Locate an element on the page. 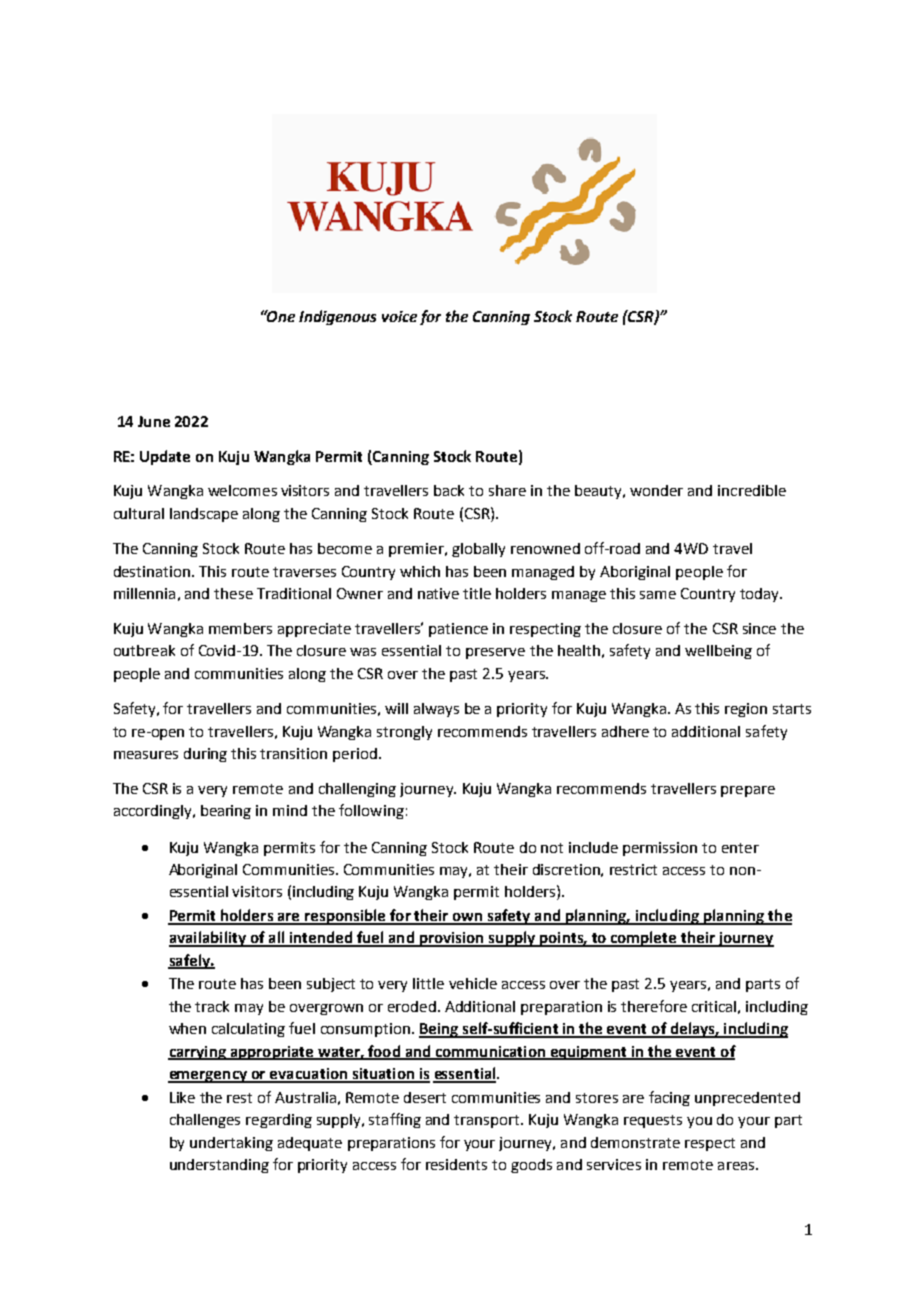 The image size is (924, 1308). always is located at coordinates (436, 710).
